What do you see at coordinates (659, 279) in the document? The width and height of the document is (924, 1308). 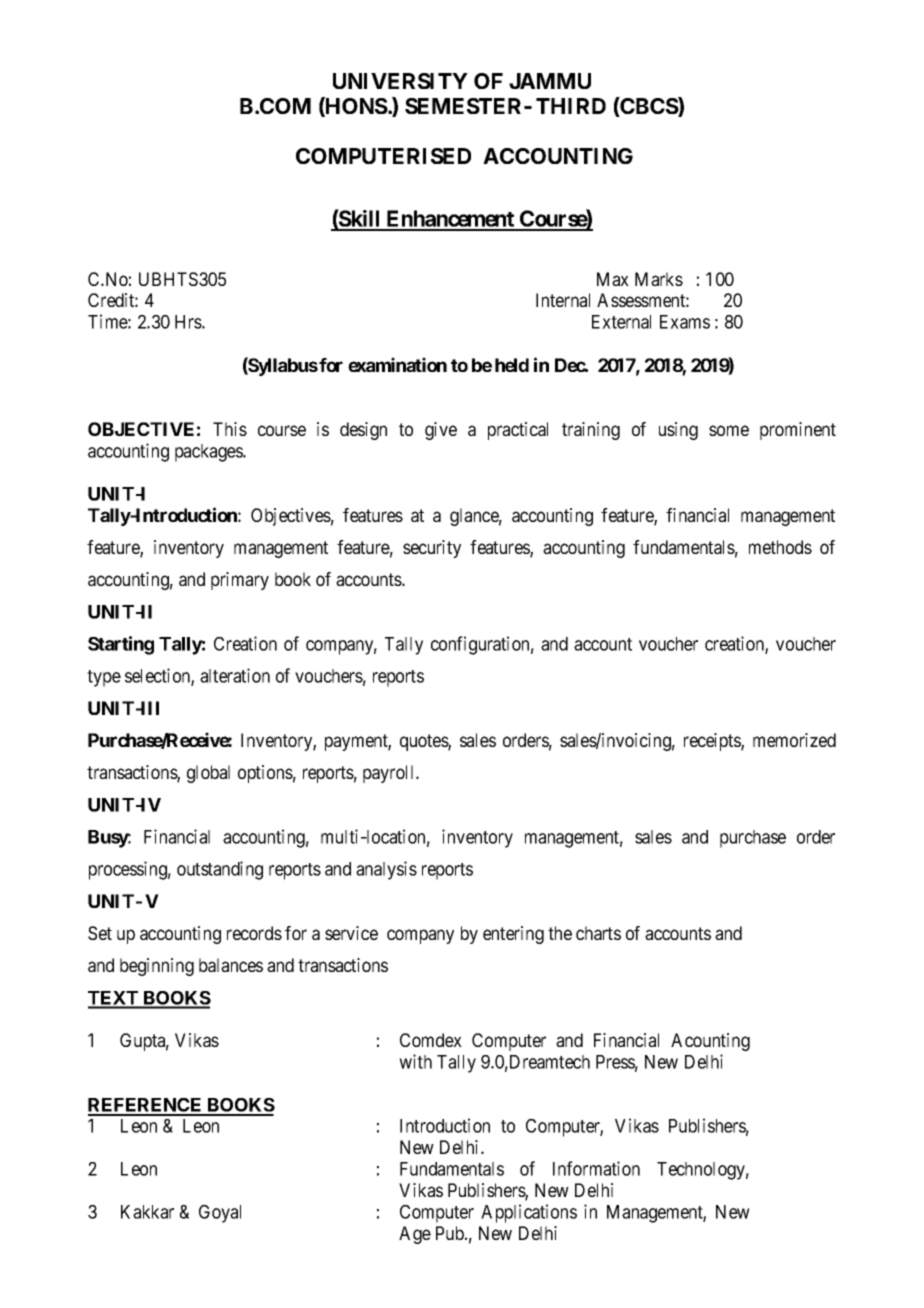 I see `Marks` at bounding box center [659, 279].
